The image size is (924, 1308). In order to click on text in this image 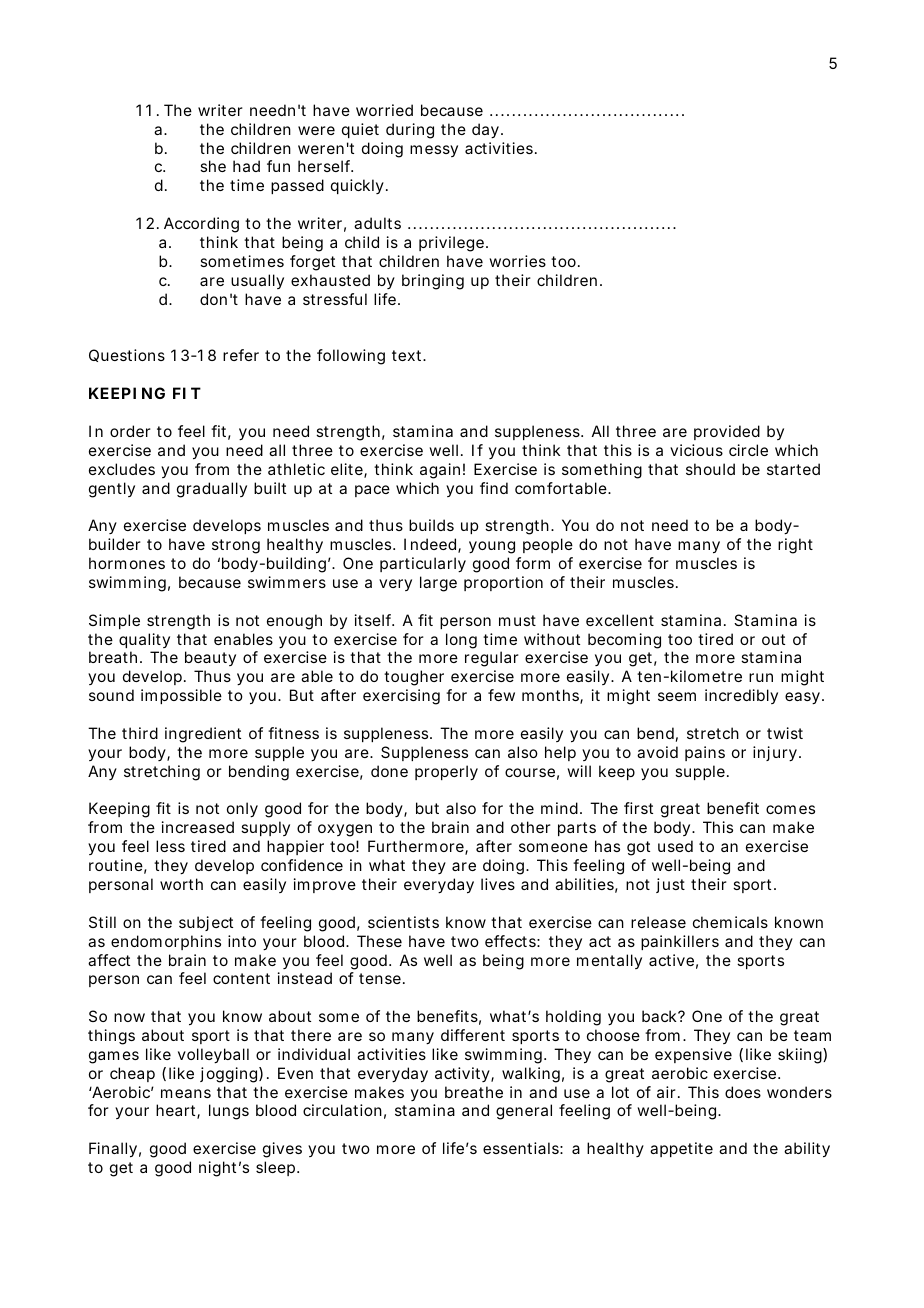, I will do `click(408, 355)`.
